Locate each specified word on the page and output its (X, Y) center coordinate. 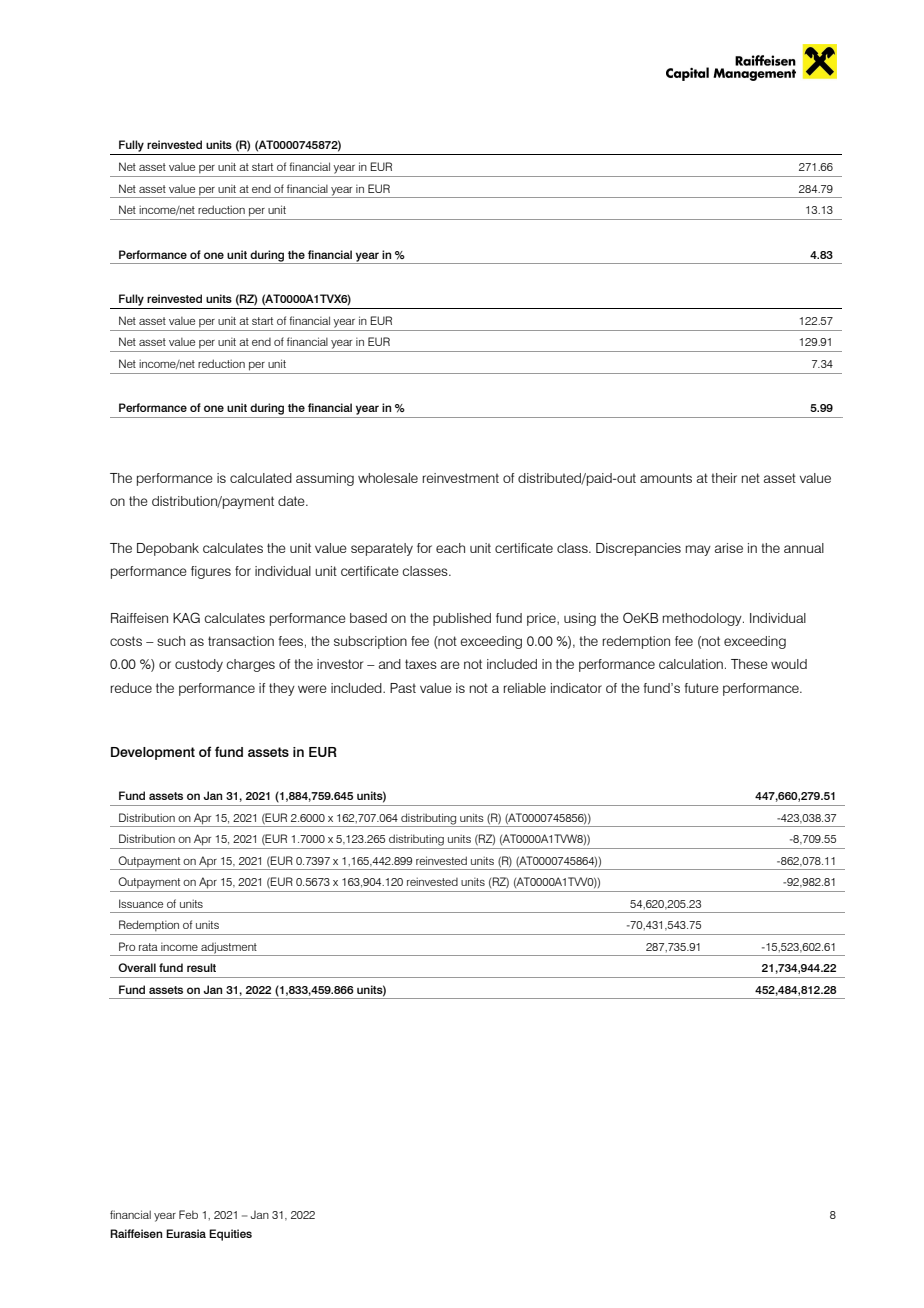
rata (148, 947)
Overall (137, 967)
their (724, 478)
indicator (576, 688)
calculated (261, 478)
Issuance (141, 903)
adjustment (229, 949)
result (201, 967)
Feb (188, 1214)
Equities (230, 1235)
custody (199, 665)
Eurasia (186, 1233)
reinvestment (461, 478)
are (450, 665)
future (701, 688)
